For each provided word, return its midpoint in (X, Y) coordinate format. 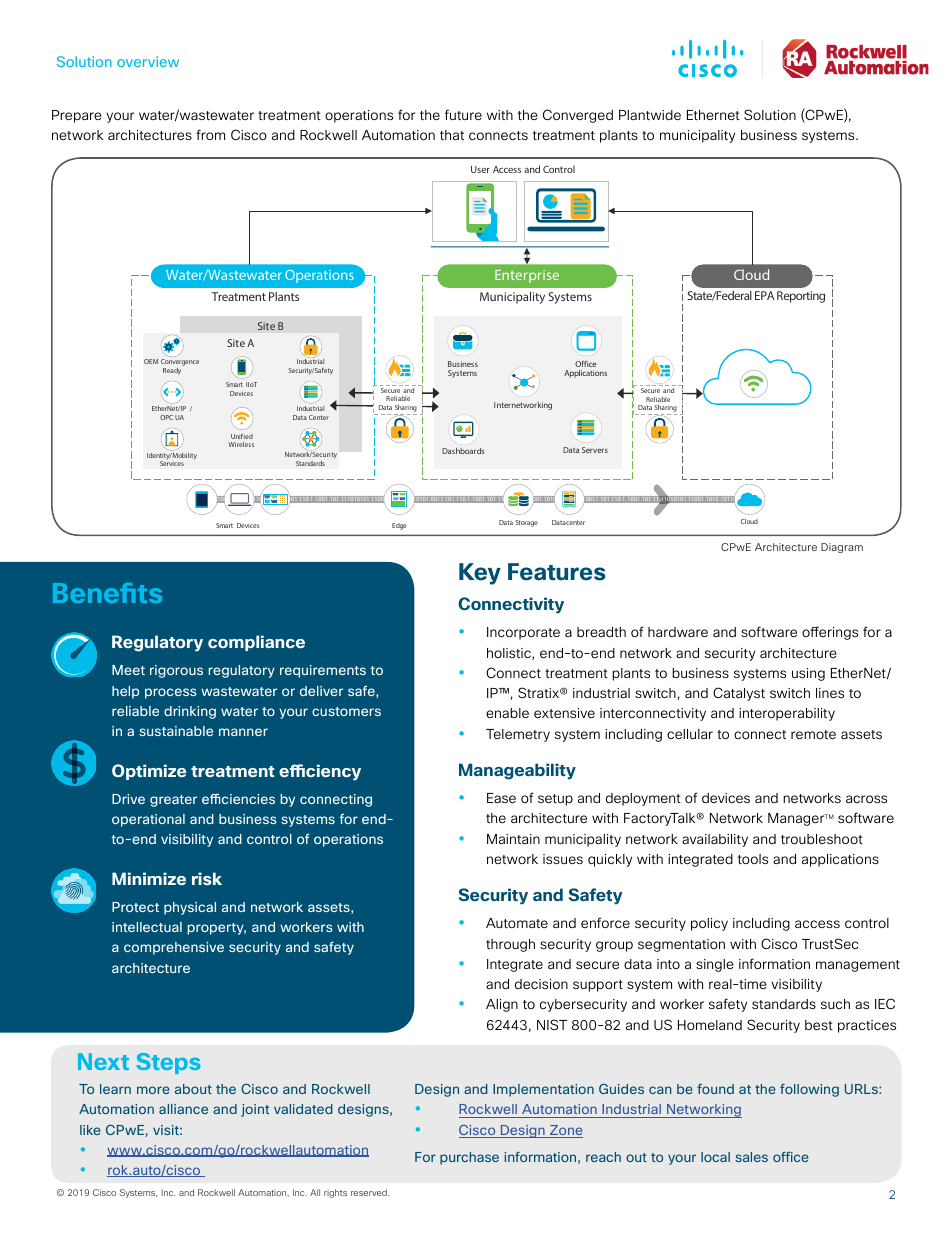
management (858, 966)
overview (148, 61)
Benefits (107, 593)
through (510, 945)
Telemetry (518, 735)
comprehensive (174, 948)
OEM (151, 361)
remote (813, 734)
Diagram (842, 548)
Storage (527, 523)
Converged (578, 116)
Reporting (801, 297)
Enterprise (527, 276)
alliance (183, 1109)
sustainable (176, 731)
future (463, 114)
